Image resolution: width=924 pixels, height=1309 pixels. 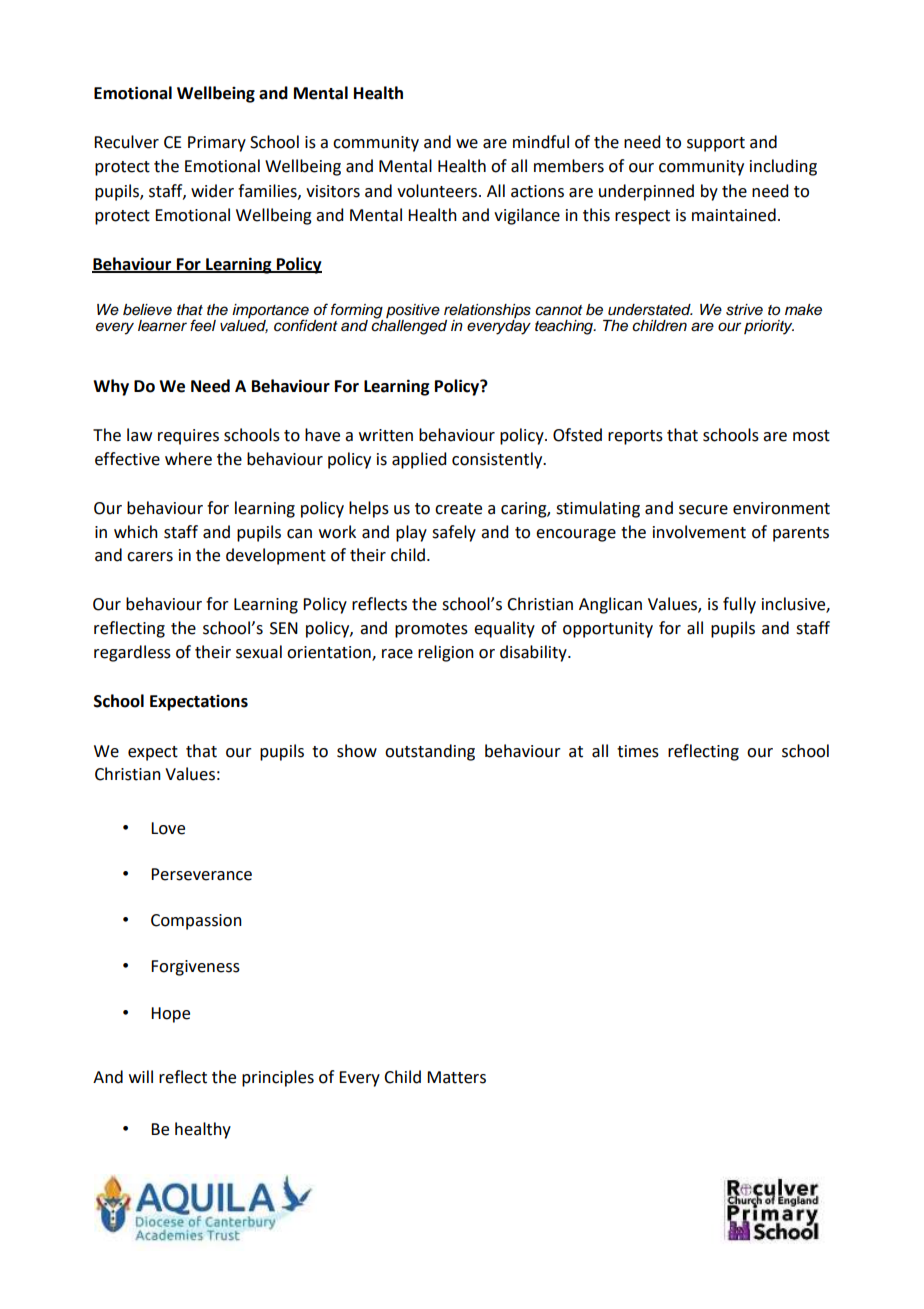 What do you see at coordinates (716, 144) in the screenshot?
I see `support` at bounding box center [716, 144].
